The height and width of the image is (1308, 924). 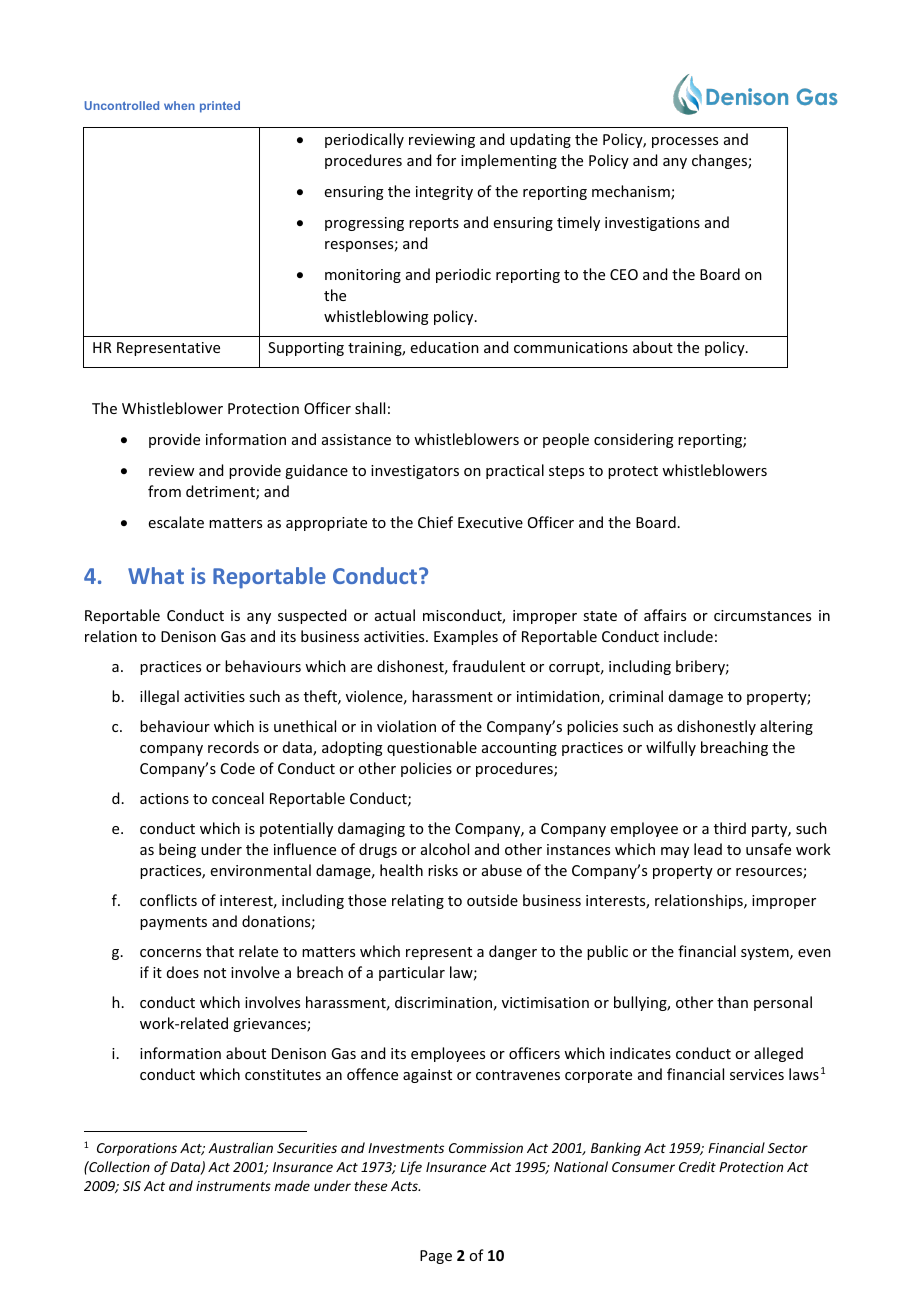 What do you see at coordinates (221, 492) in the image?
I see `detriment` at bounding box center [221, 492].
